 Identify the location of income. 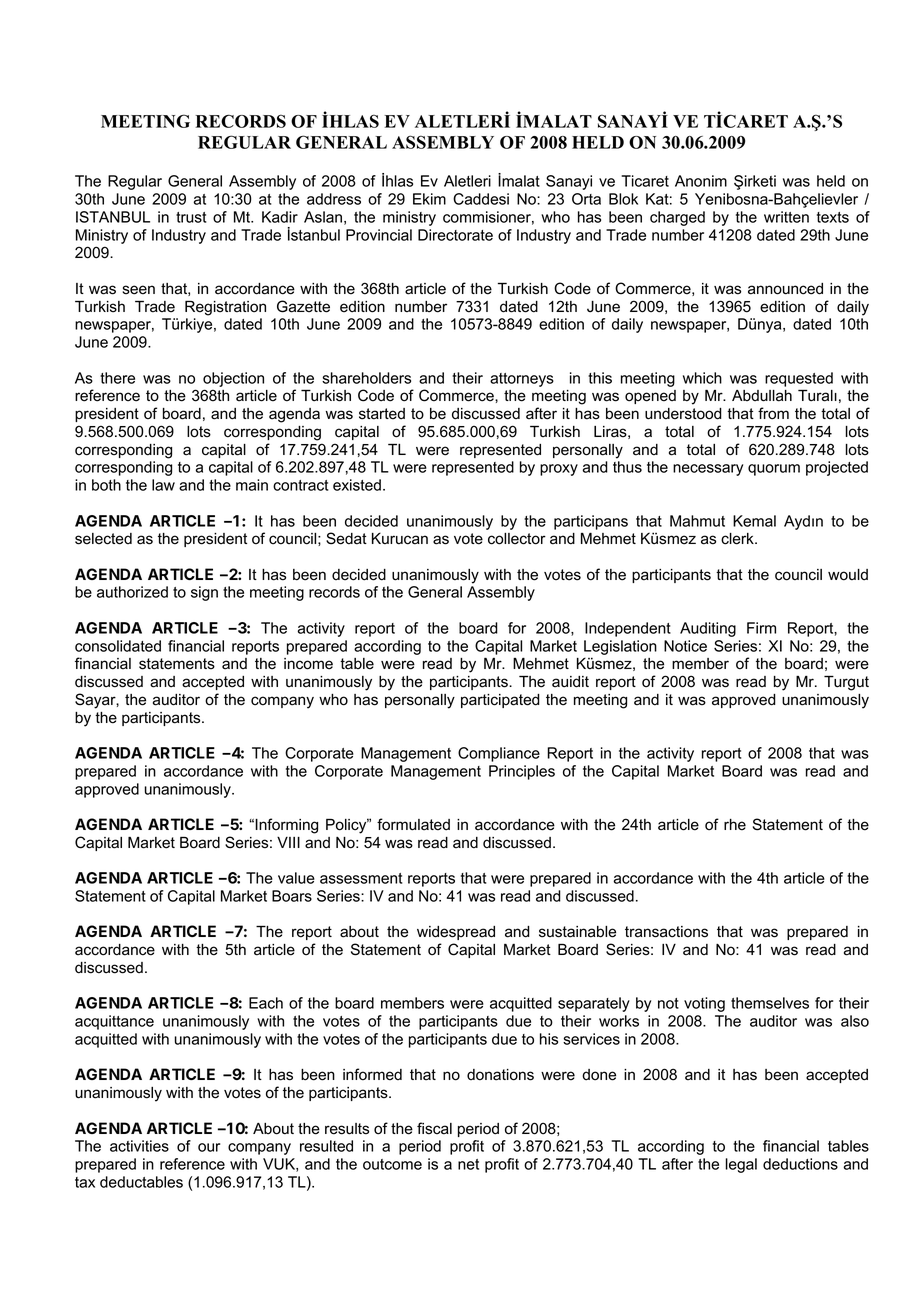
(308, 664).
